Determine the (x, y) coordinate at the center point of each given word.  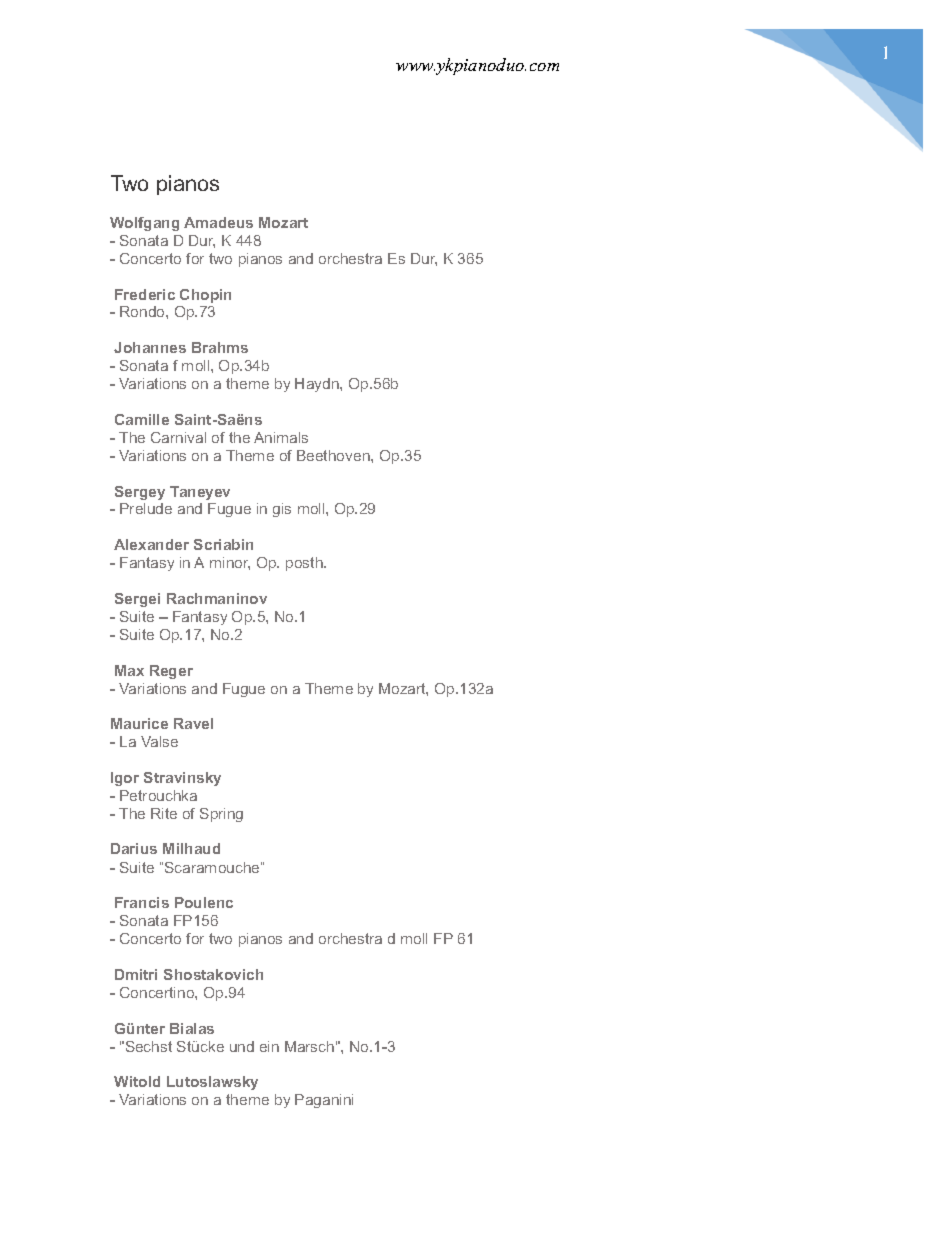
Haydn (318, 385)
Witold (137, 1081)
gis (282, 510)
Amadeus (218, 222)
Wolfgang (144, 224)
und (242, 1046)
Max (129, 670)
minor (230, 563)
